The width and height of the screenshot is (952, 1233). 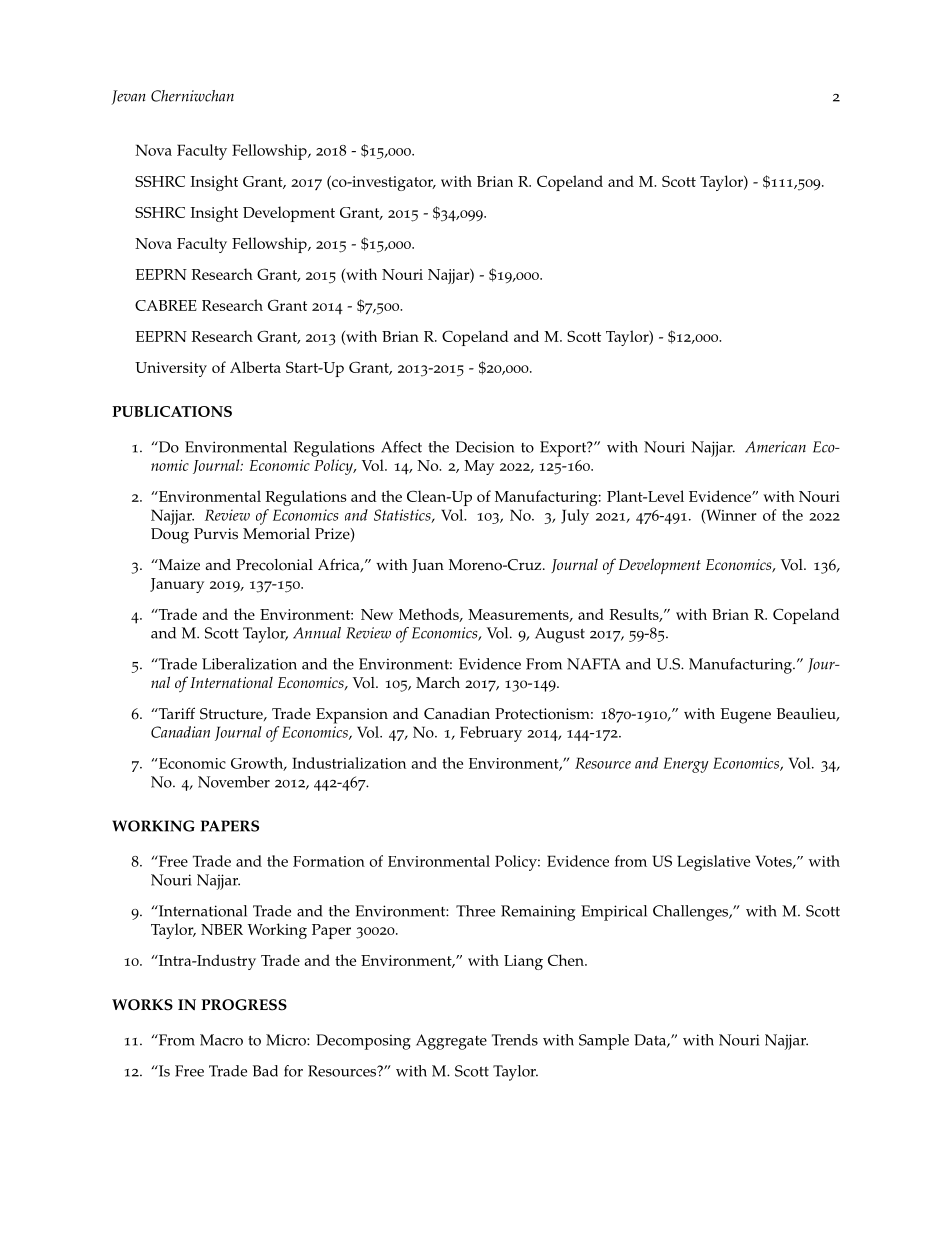 I want to click on Eugene, so click(x=745, y=716).
